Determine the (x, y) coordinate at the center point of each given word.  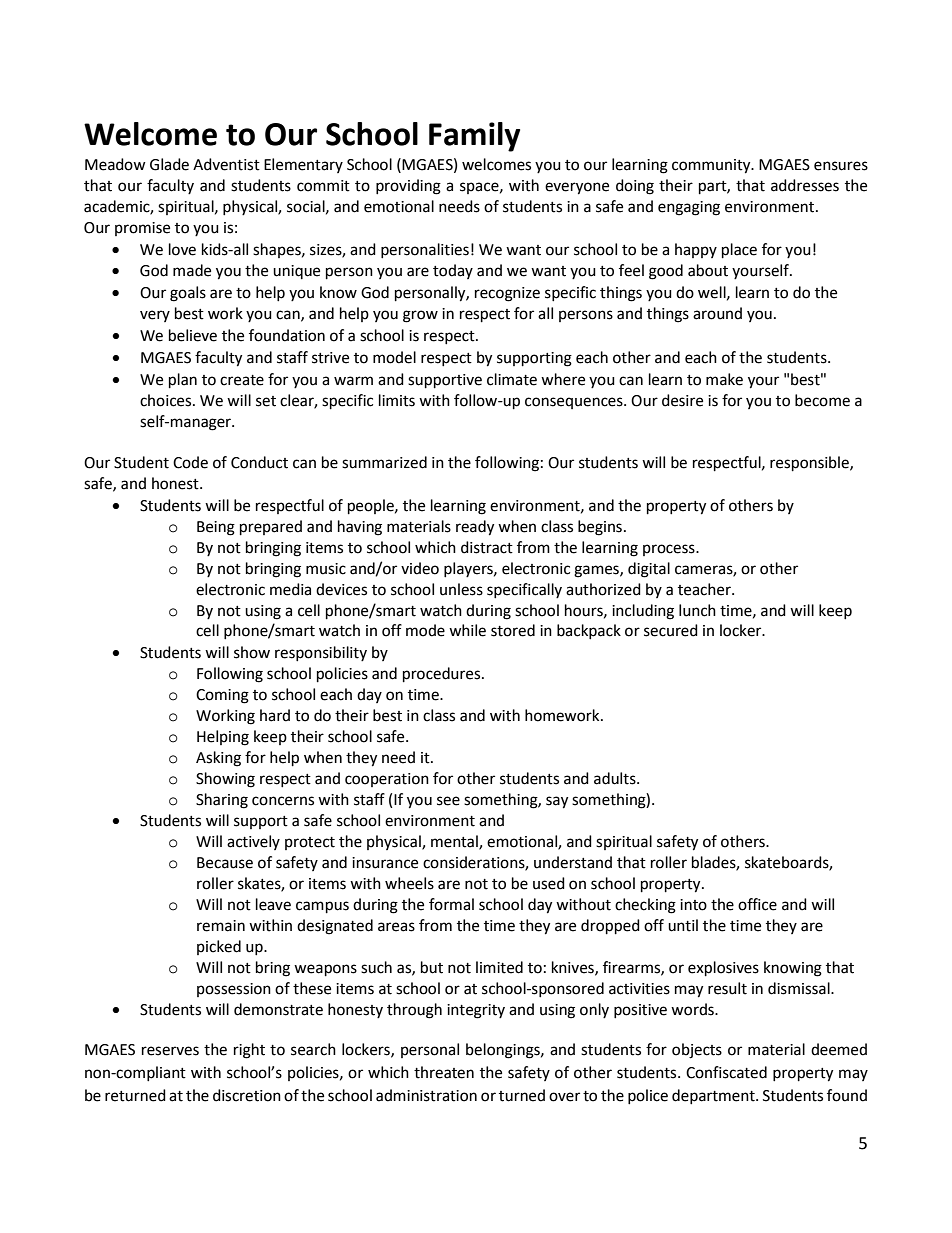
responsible (810, 464)
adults (616, 778)
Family (474, 137)
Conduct (259, 462)
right (249, 1051)
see (448, 801)
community (712, 166)
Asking (218, 759)
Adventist (226, 164)
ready (475, 528)
